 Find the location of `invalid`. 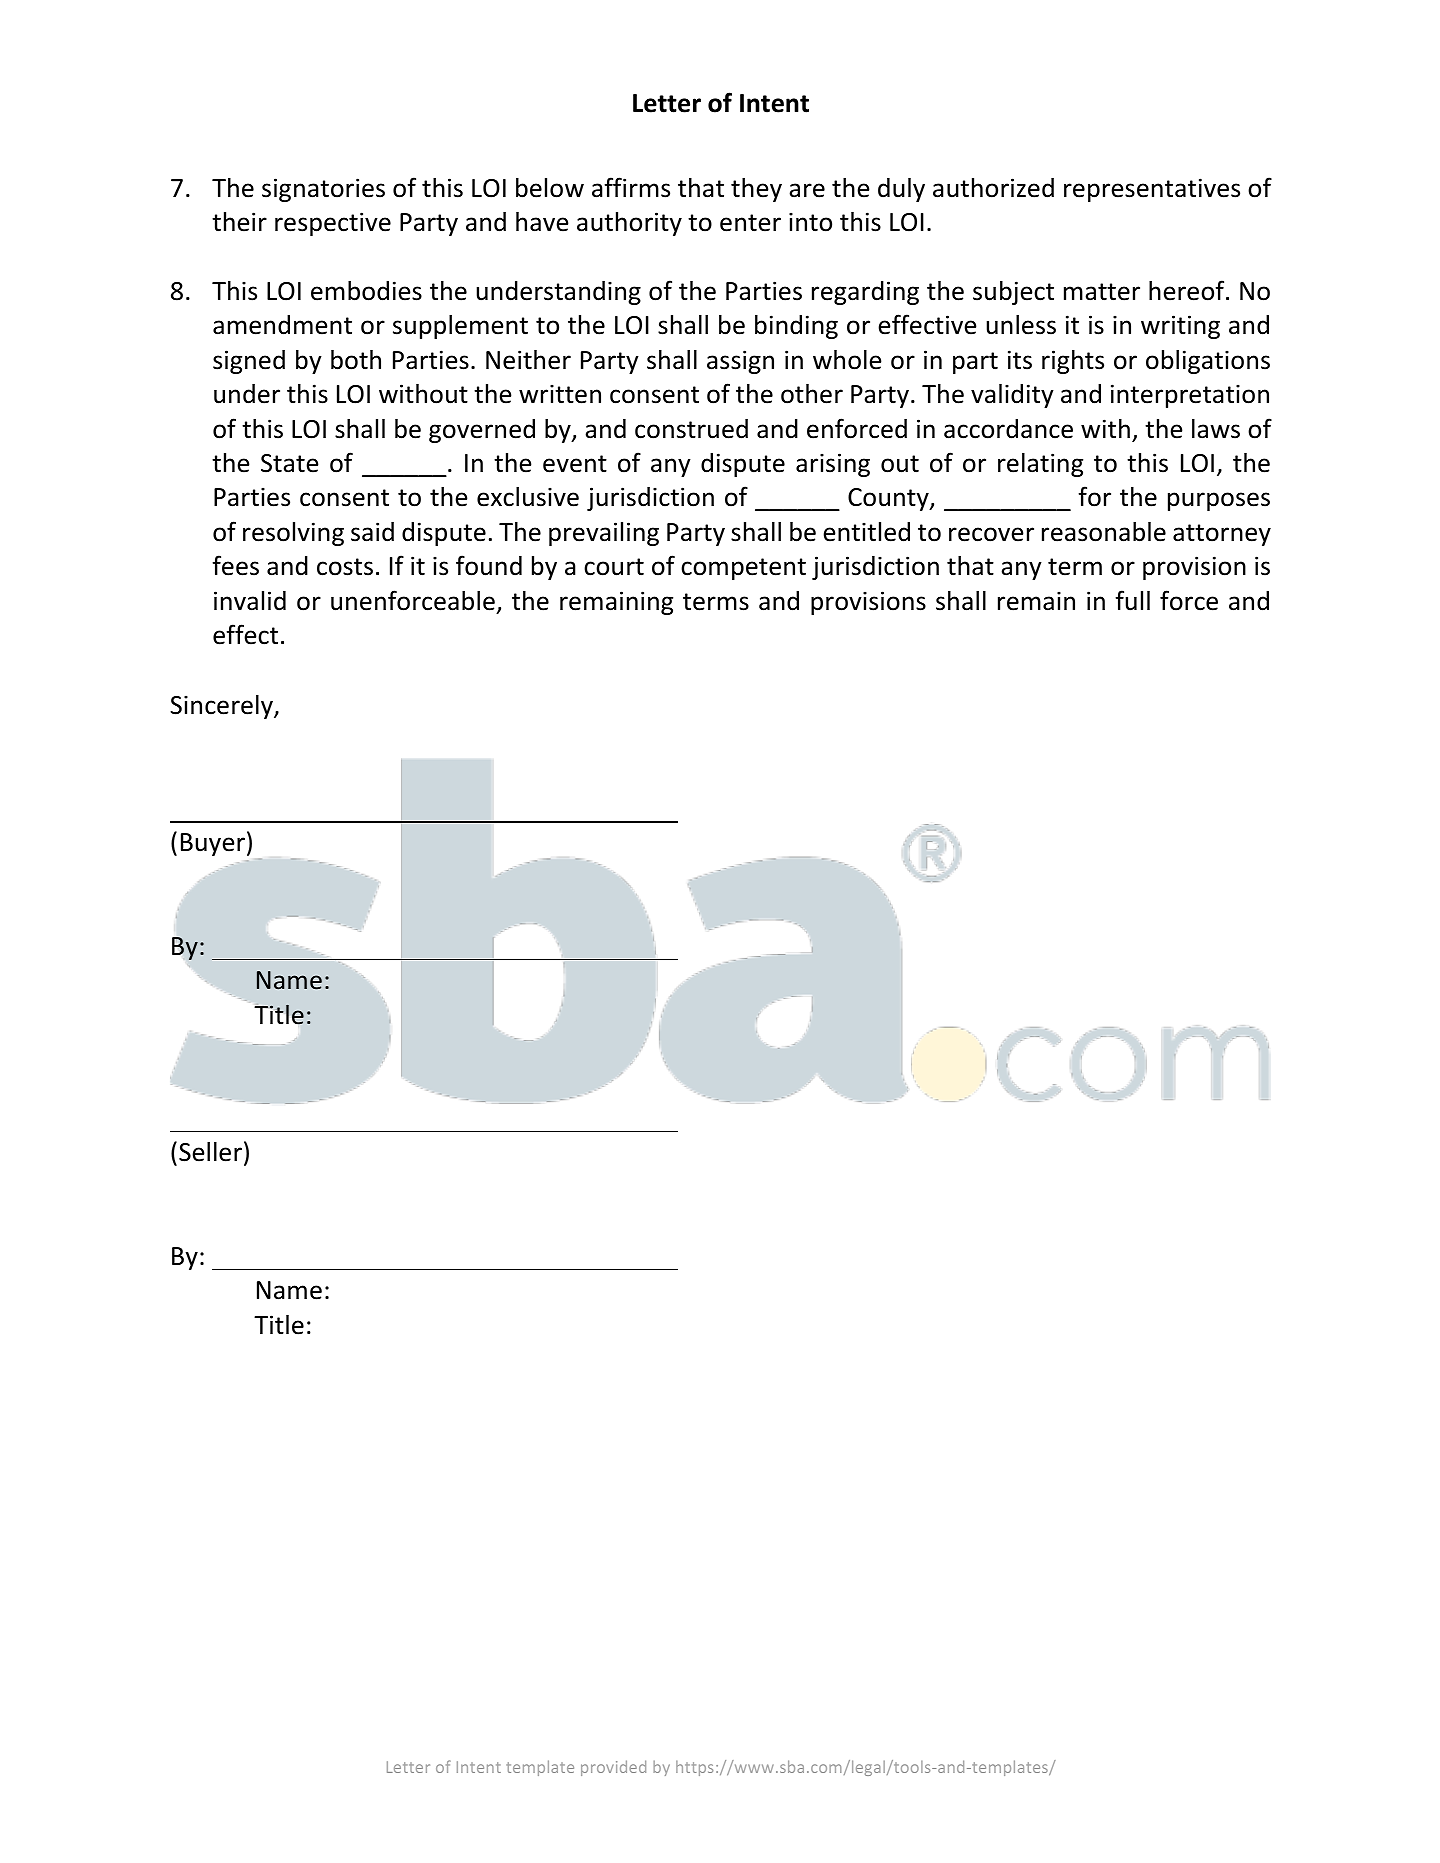

invalid is located at coordinates (250, 601).
